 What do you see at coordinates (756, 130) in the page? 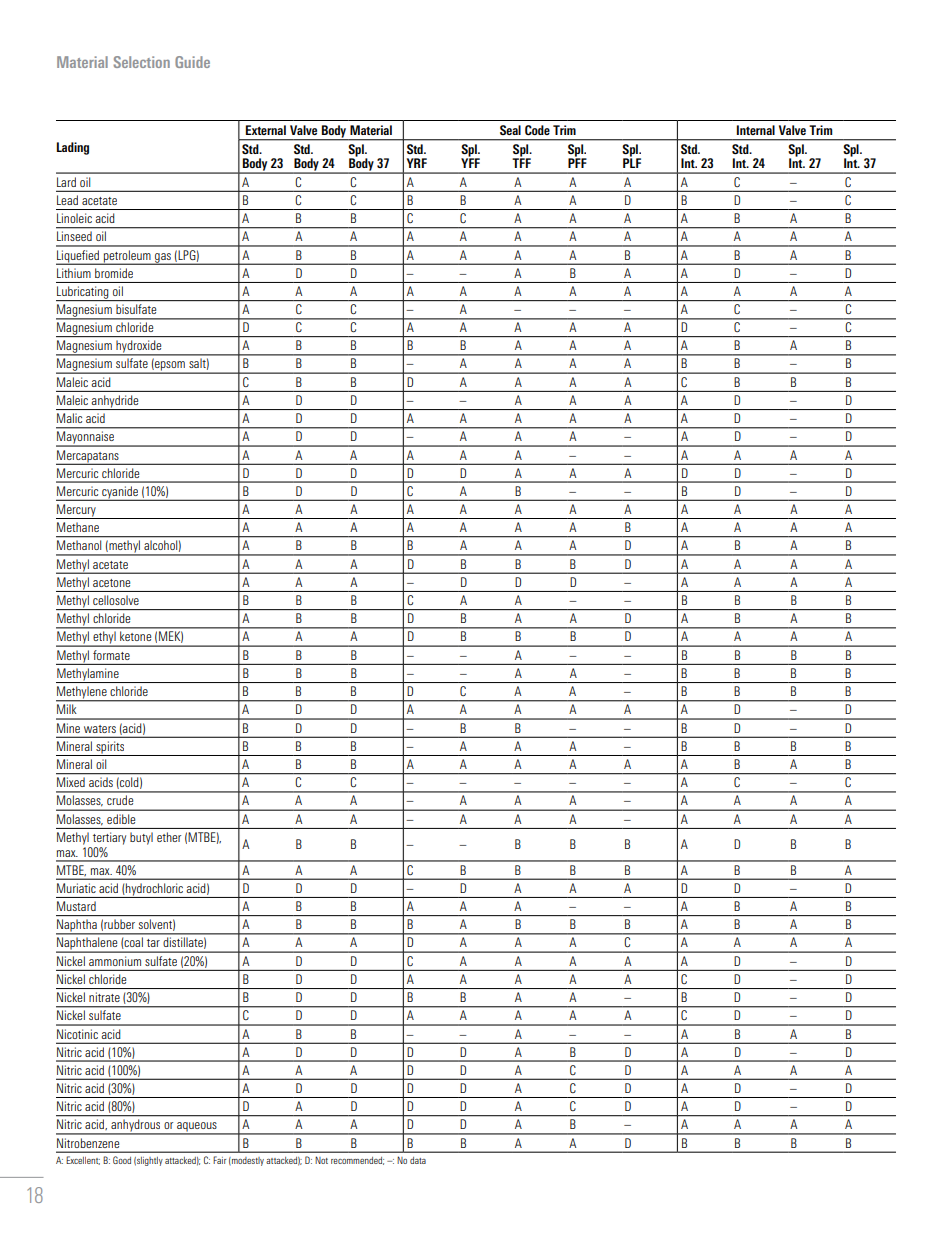
I see `Internal` at bounding box center [756, 130].
